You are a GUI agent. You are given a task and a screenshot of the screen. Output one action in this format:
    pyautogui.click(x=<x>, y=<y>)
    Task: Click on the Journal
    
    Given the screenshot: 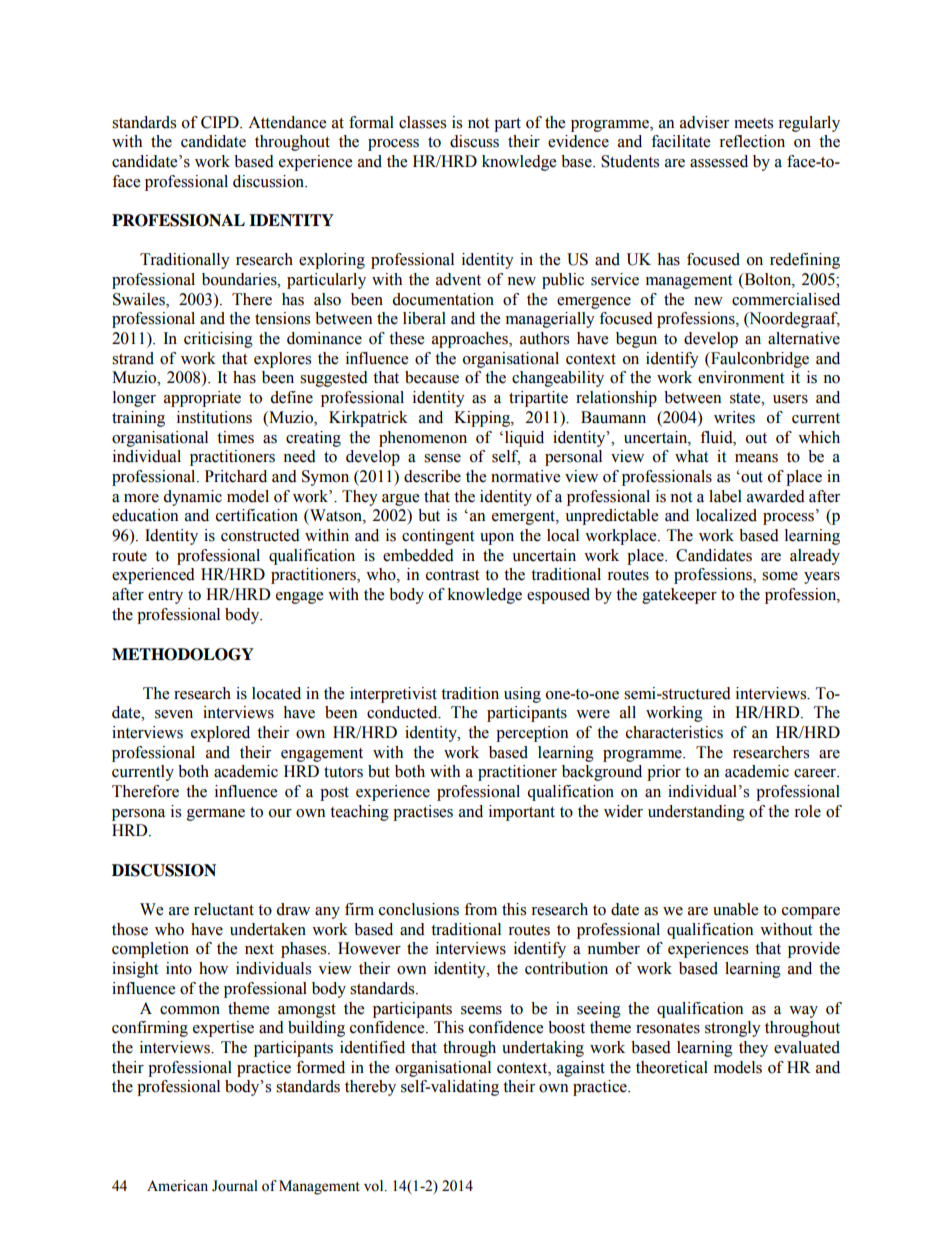 What is the action you would take?
    pyautogui.click(x=235, y=1186)
